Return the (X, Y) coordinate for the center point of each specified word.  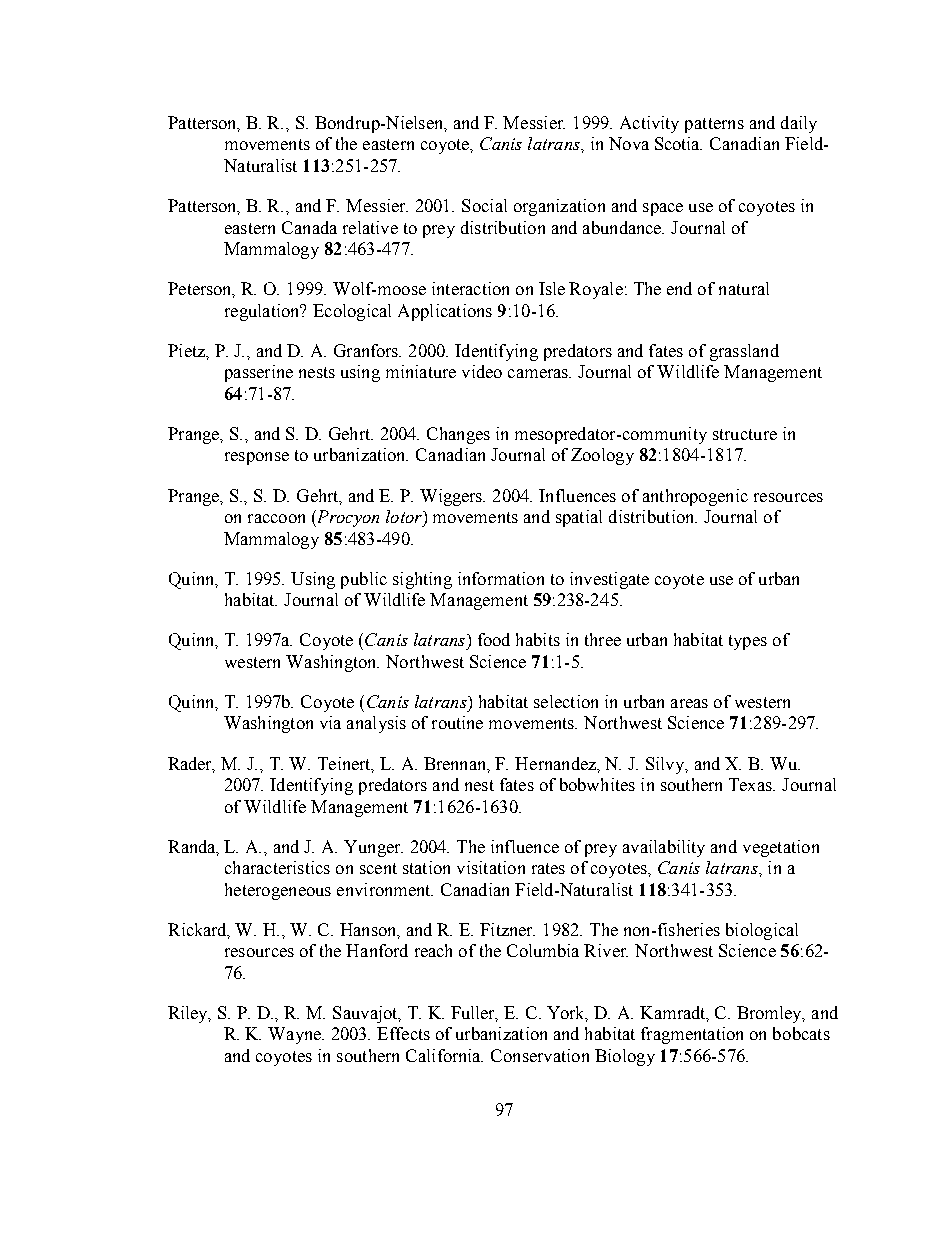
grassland (744, 352)
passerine (259, 373)
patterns (714, 125)
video (482, 371)
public (364, 580)
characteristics (277, 867)
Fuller (474, 1014)
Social (484, 205)
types (748, 642)
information (501, 578)
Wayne (295, 1035)
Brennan (456, 764)
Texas (752, 784)
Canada (309, 227)
